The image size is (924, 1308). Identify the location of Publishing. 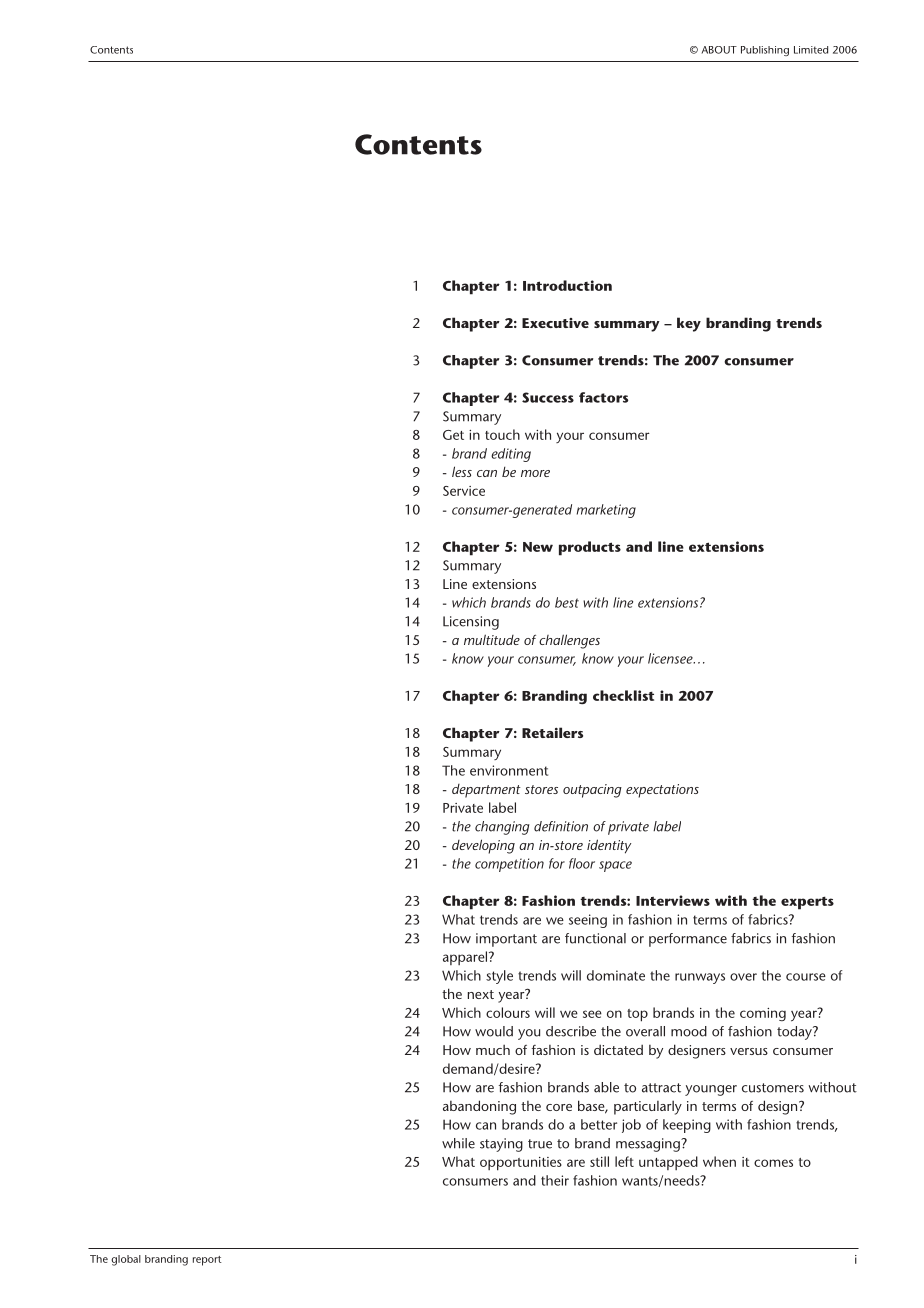
(765, 51).
